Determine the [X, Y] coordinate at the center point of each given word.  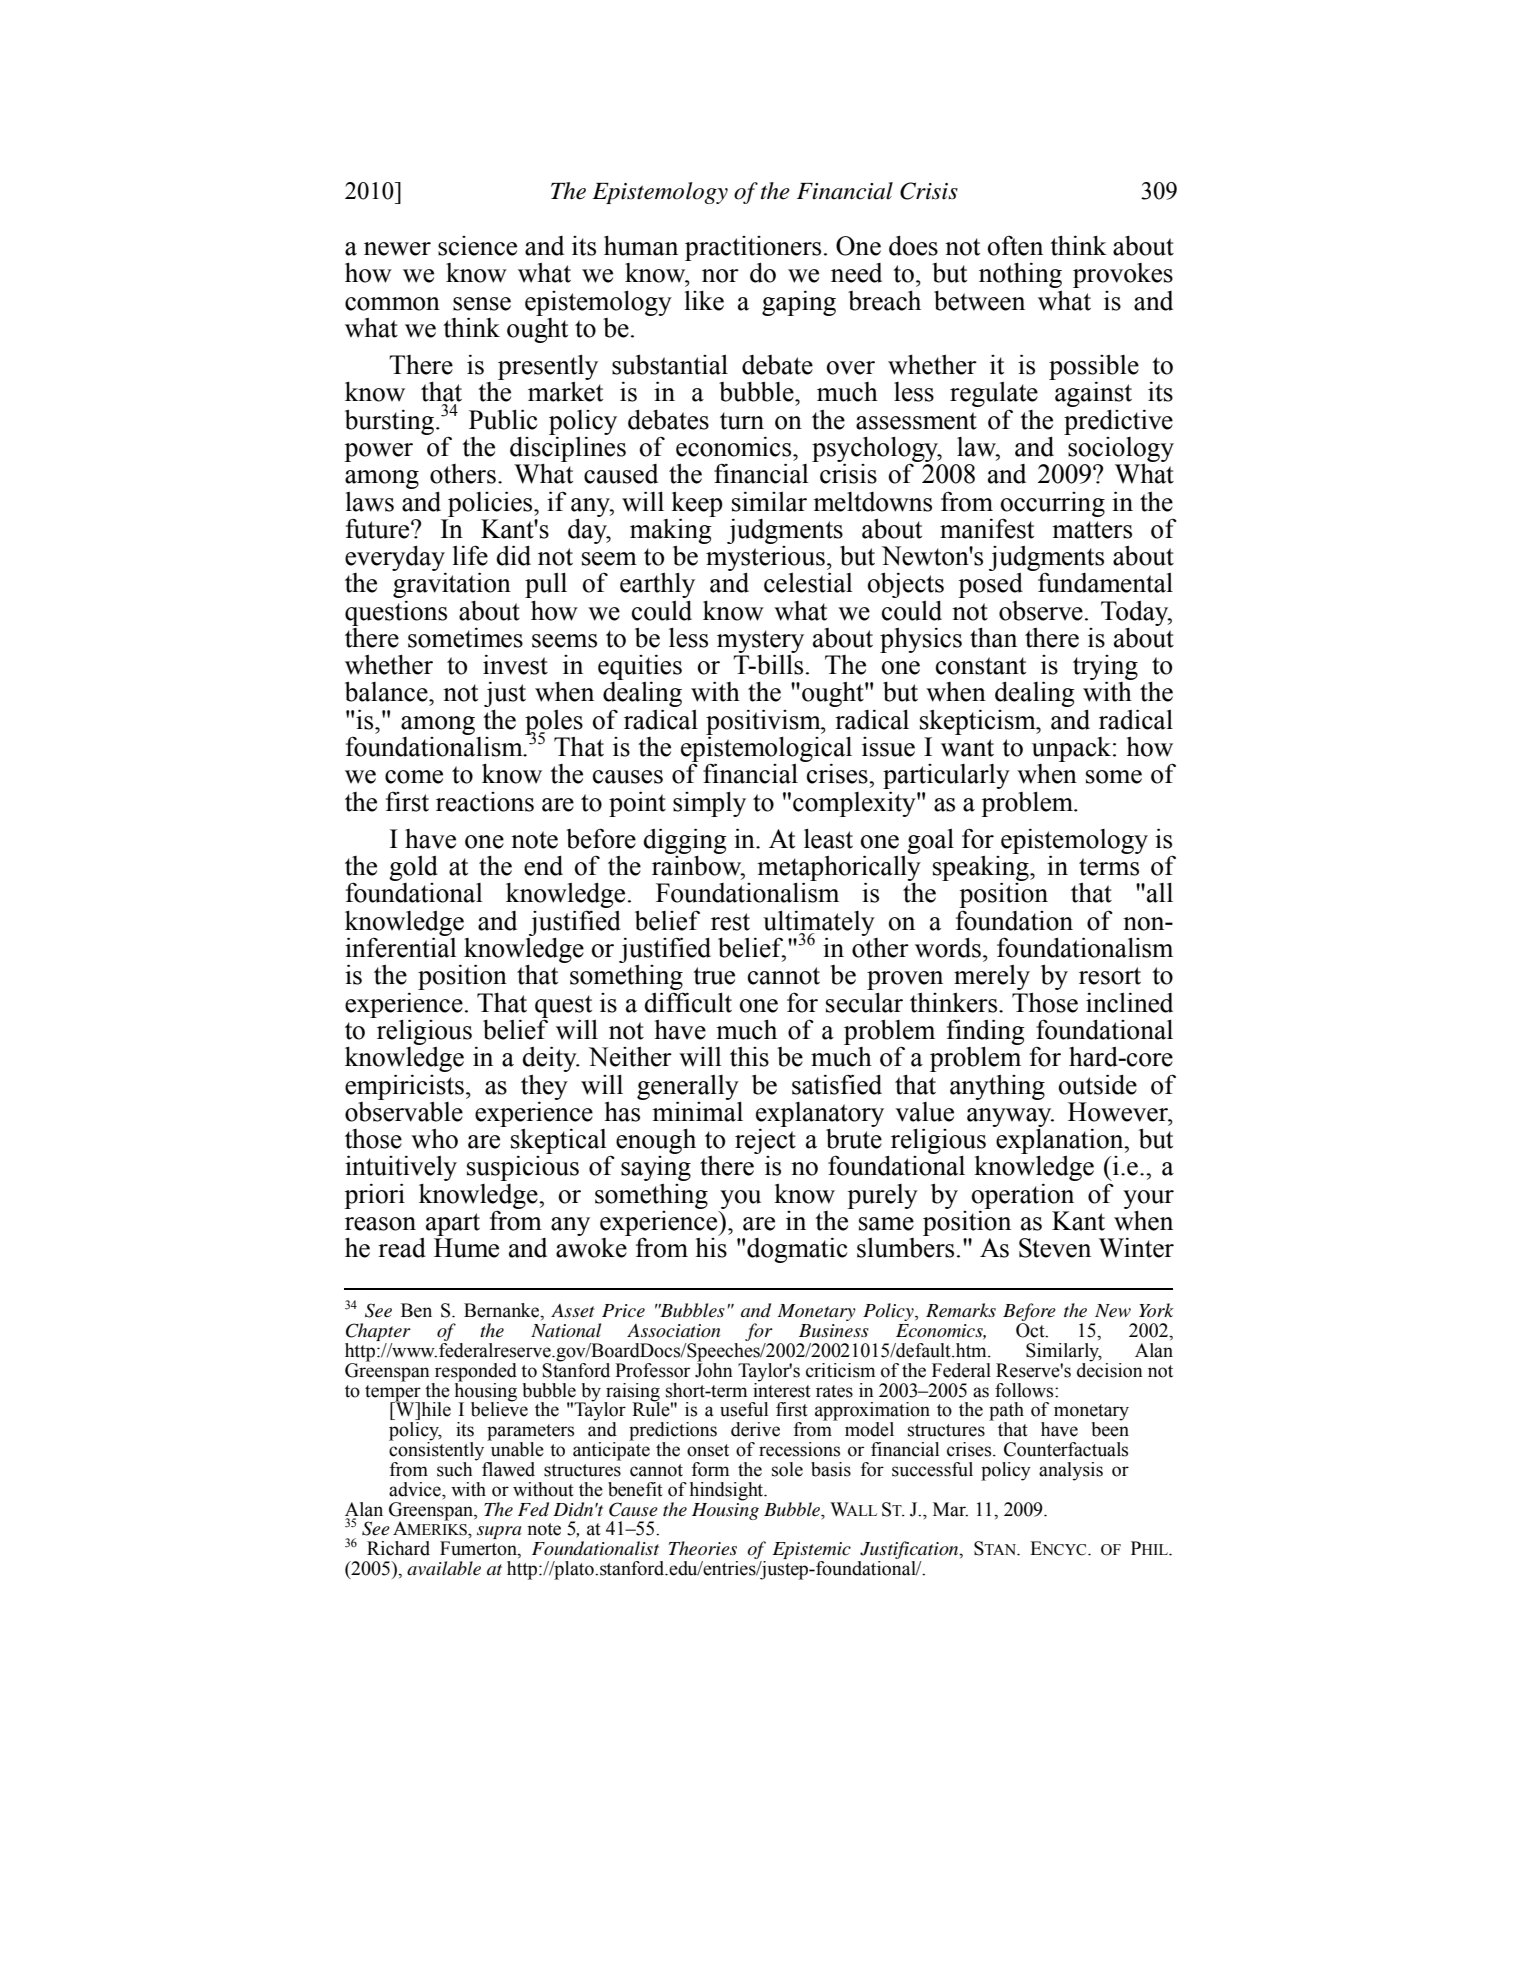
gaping [799, 303]
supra [499, 1532]
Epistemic [812, 1552]
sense [482, 304]
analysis [1071, 1471]
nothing [1020, 275]
